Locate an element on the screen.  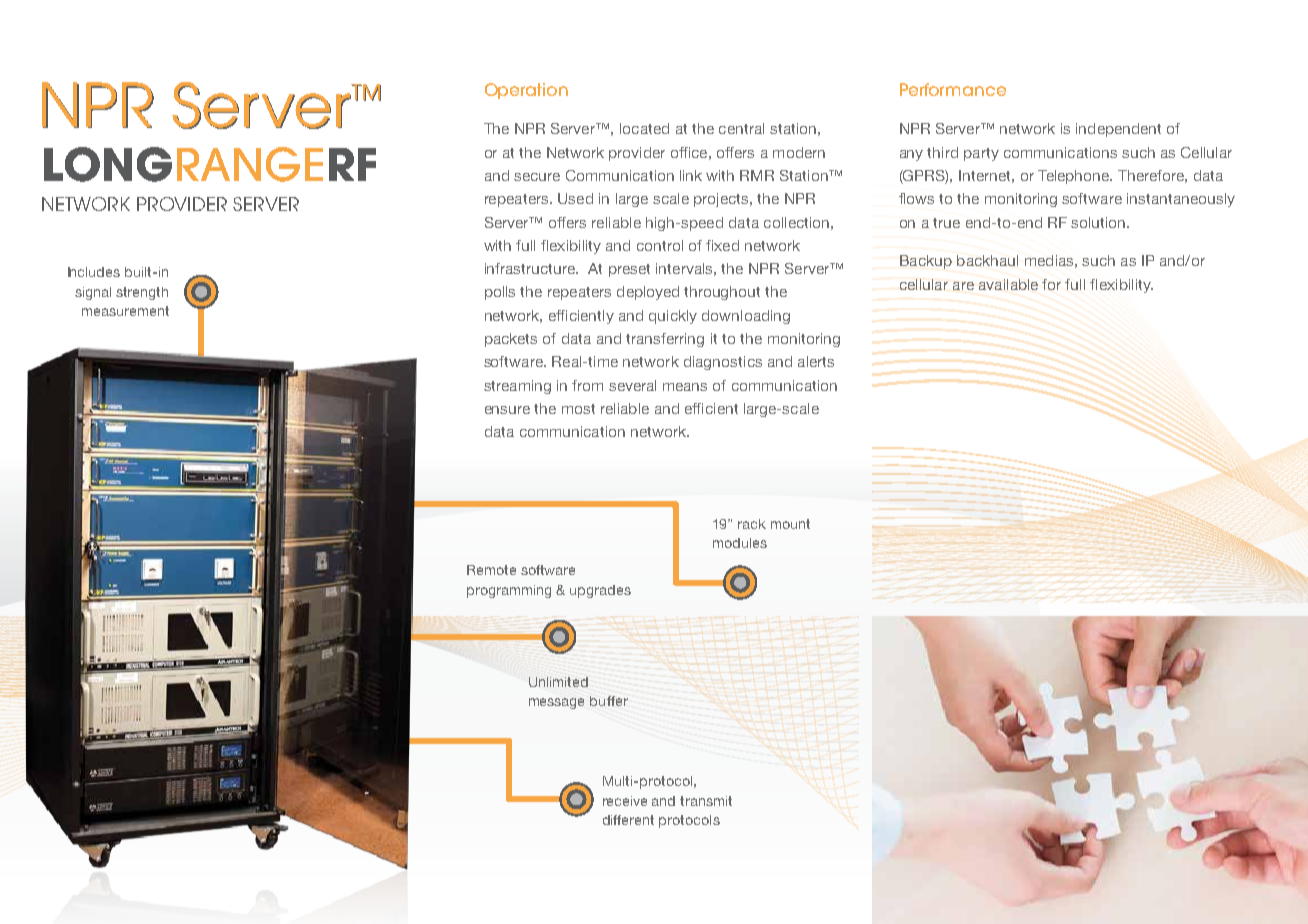
upgrades is located at coordinates (600, 591).
